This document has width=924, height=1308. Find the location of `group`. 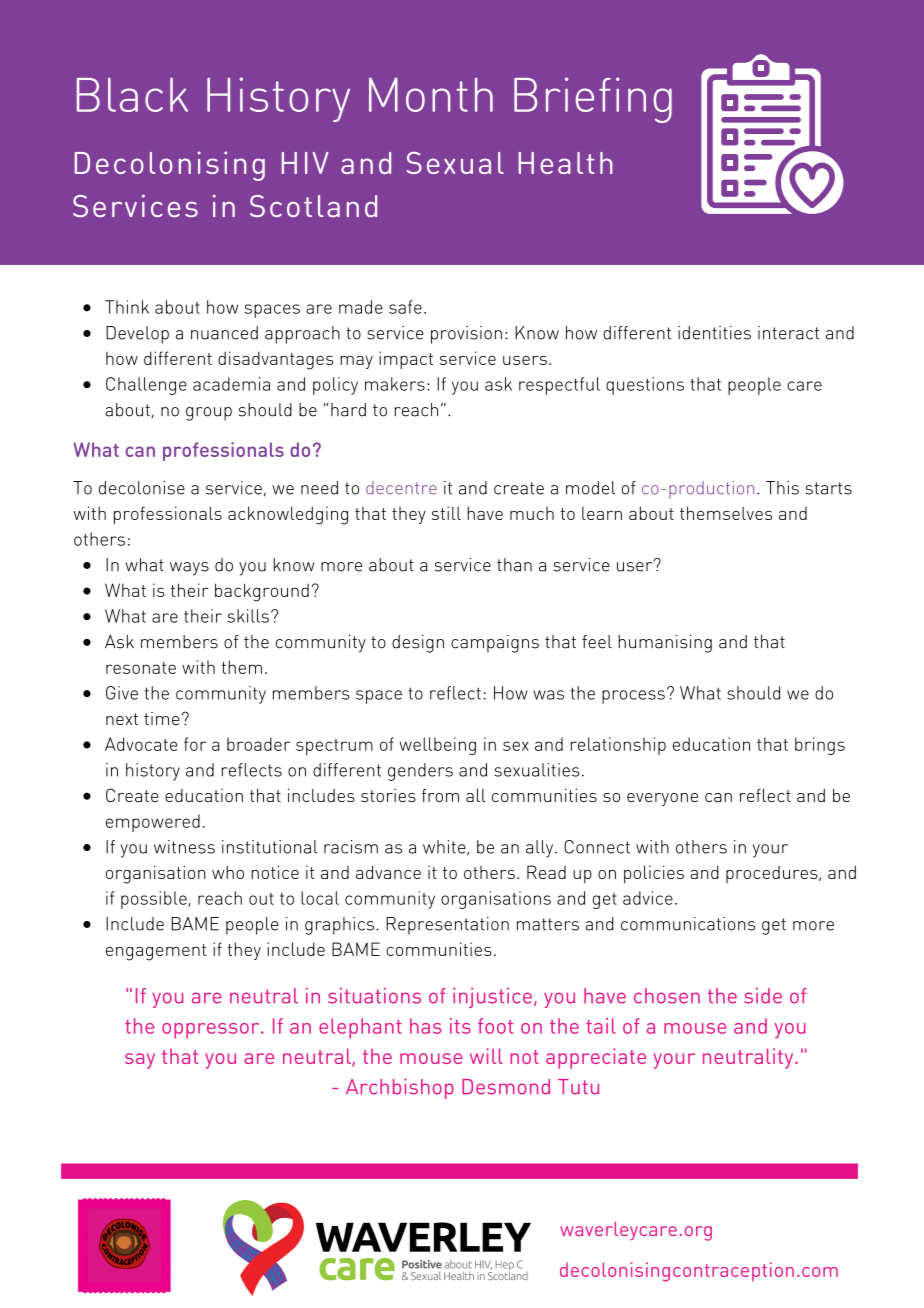

group is located at coordinates (209, 414).
